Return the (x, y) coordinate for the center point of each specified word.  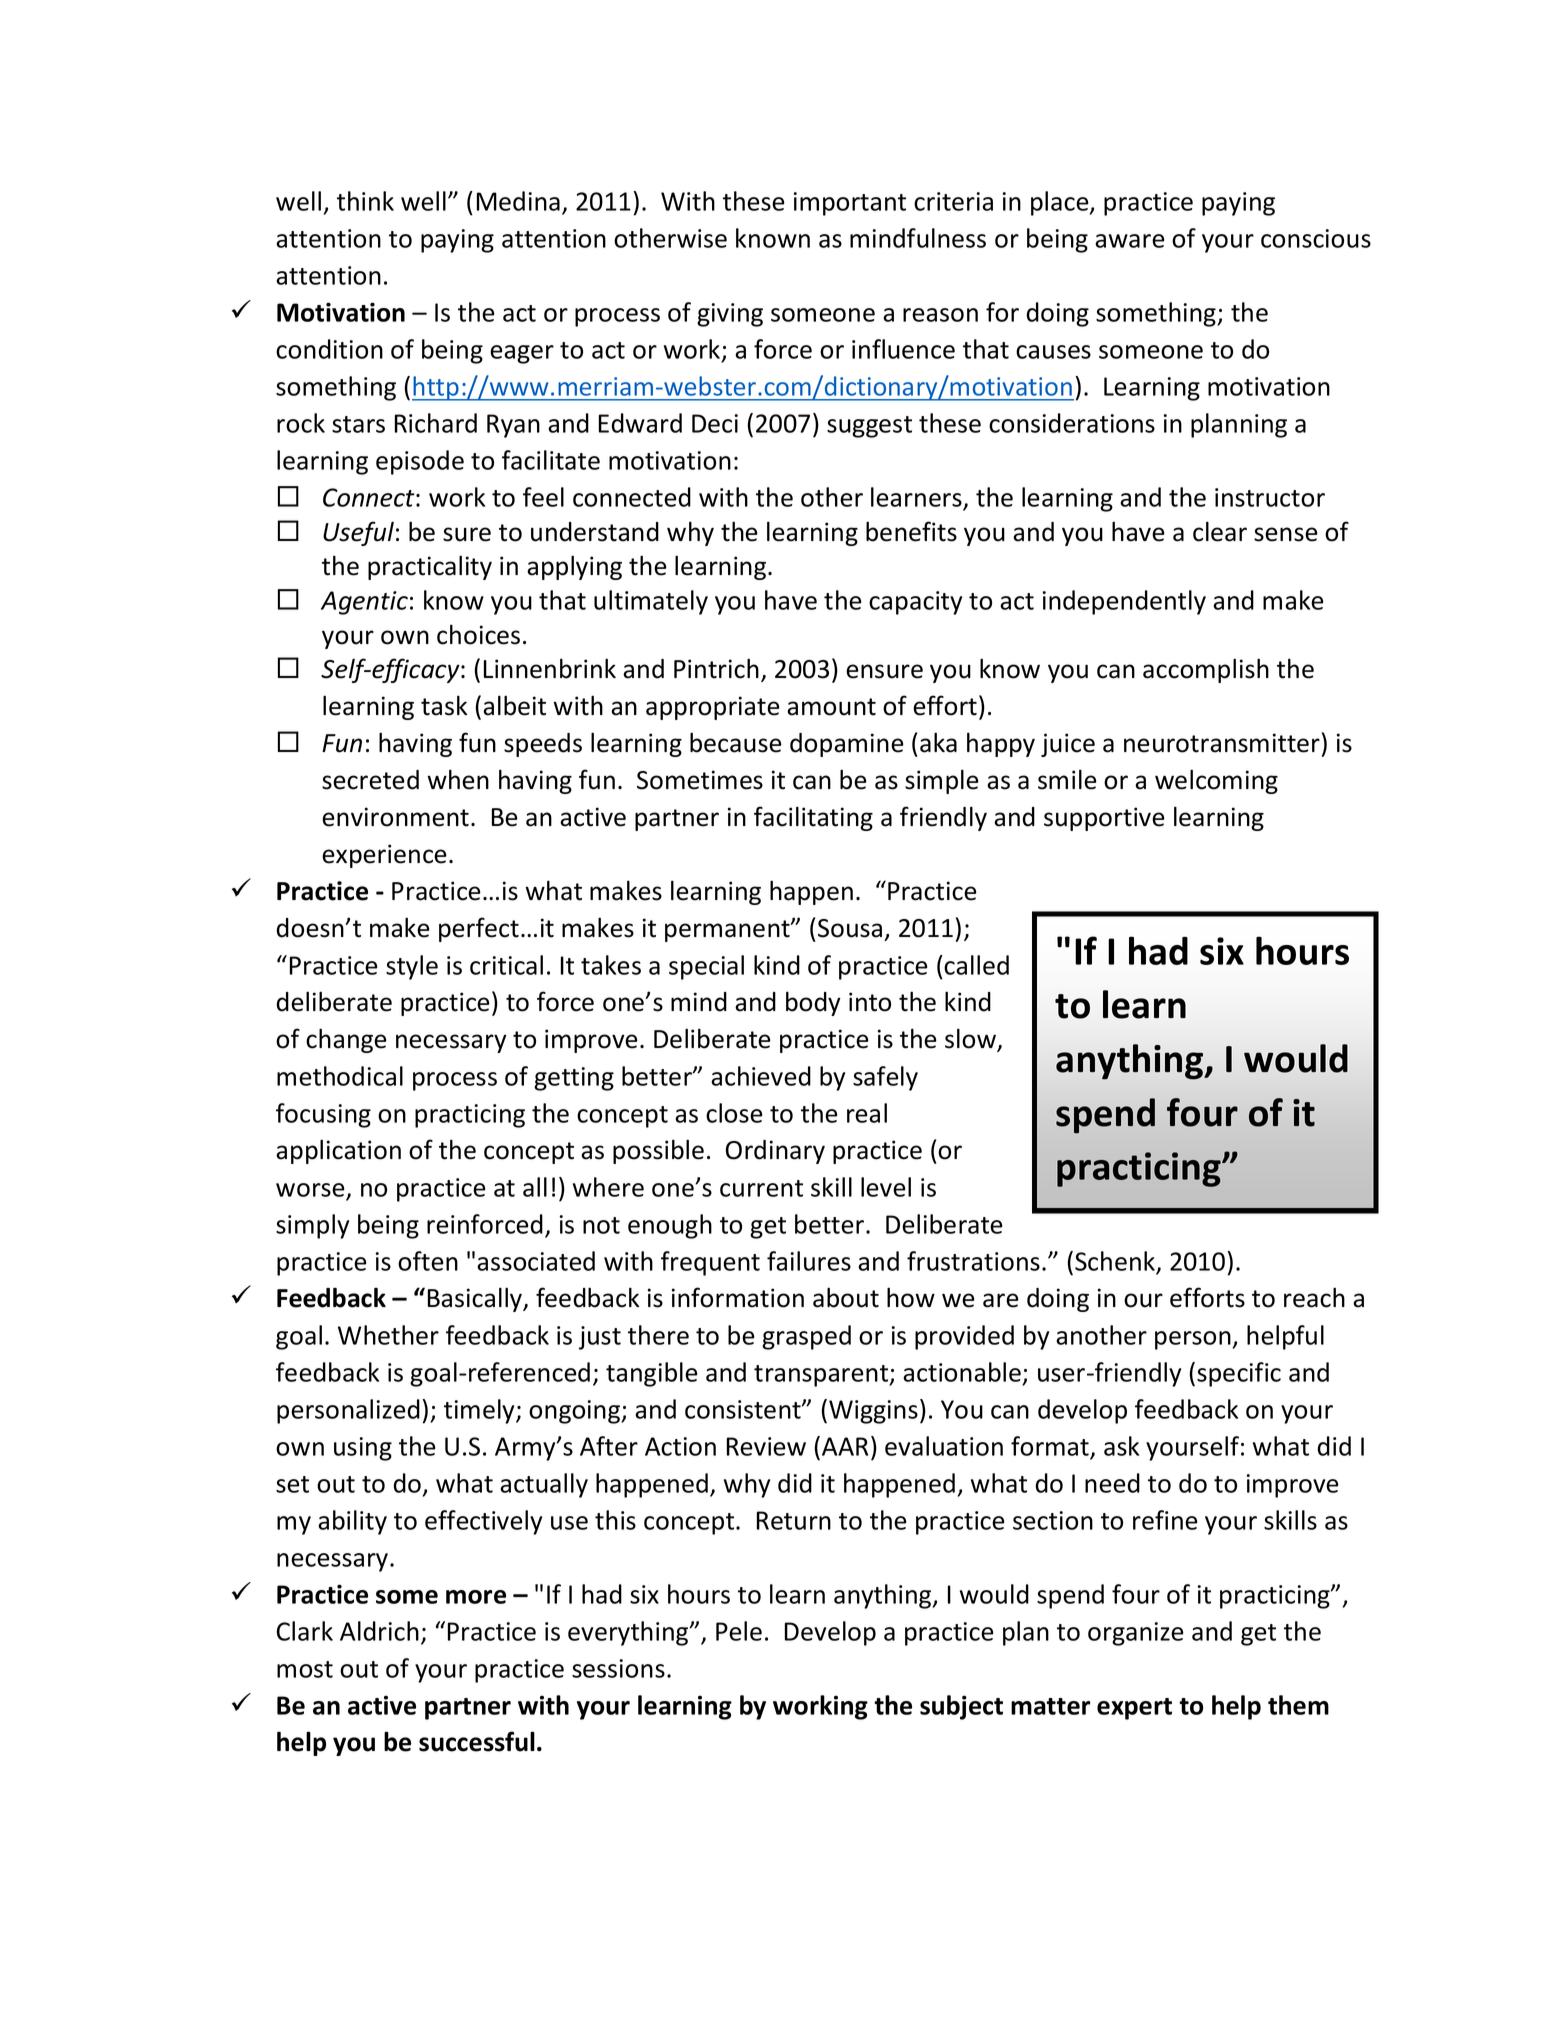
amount (831, 707)
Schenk (1116, 1262)
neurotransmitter (1222, 743)
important (850, 204)
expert (1134, 1709)
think (365, 201)
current (761, 1188)
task (444, 705)
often (428, 1261)
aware (1130, 241)
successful (477, 1741)
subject (961, 1707)
